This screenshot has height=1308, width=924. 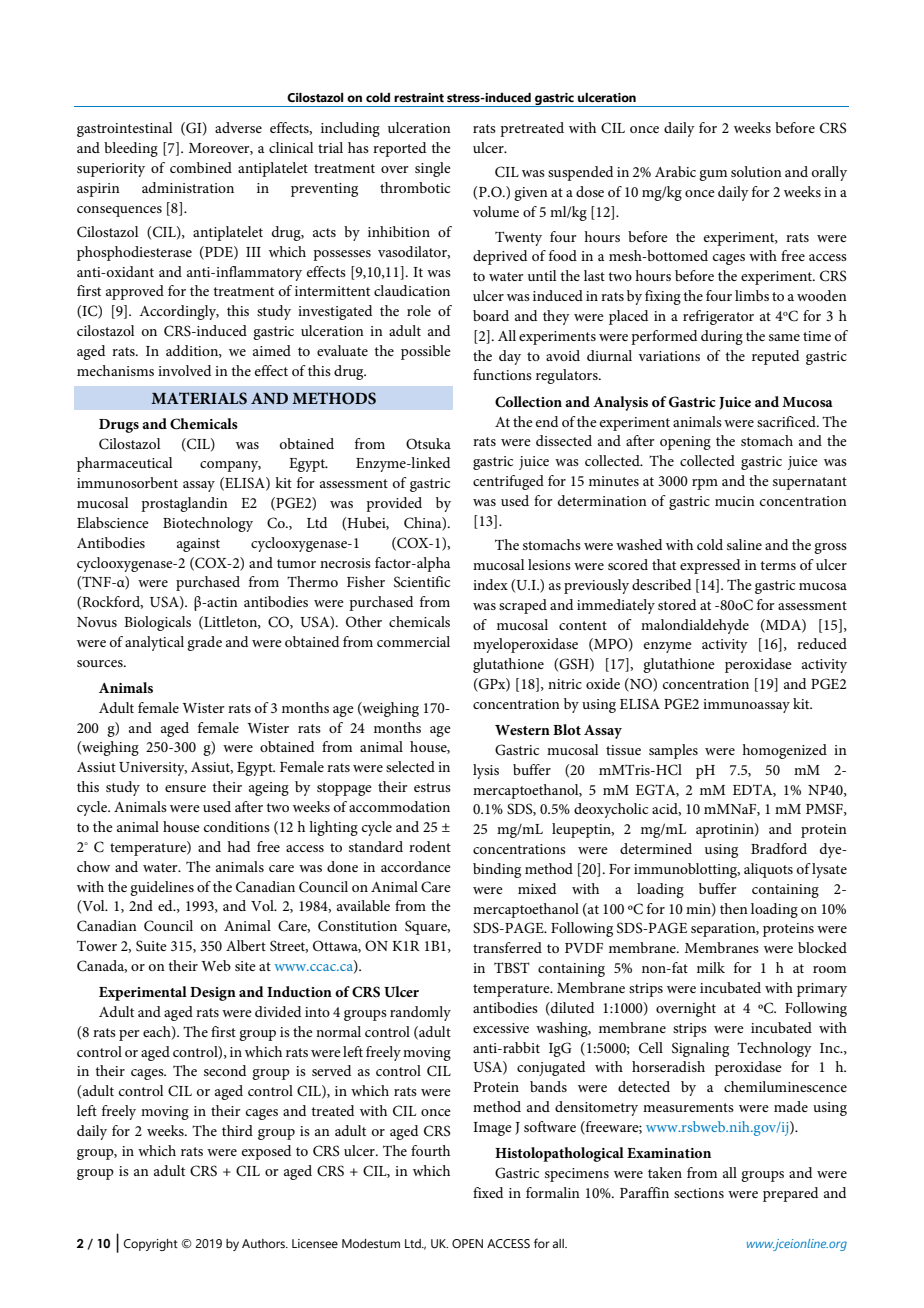 I want to click on MATERIALS, so click(x=199, y=398).
